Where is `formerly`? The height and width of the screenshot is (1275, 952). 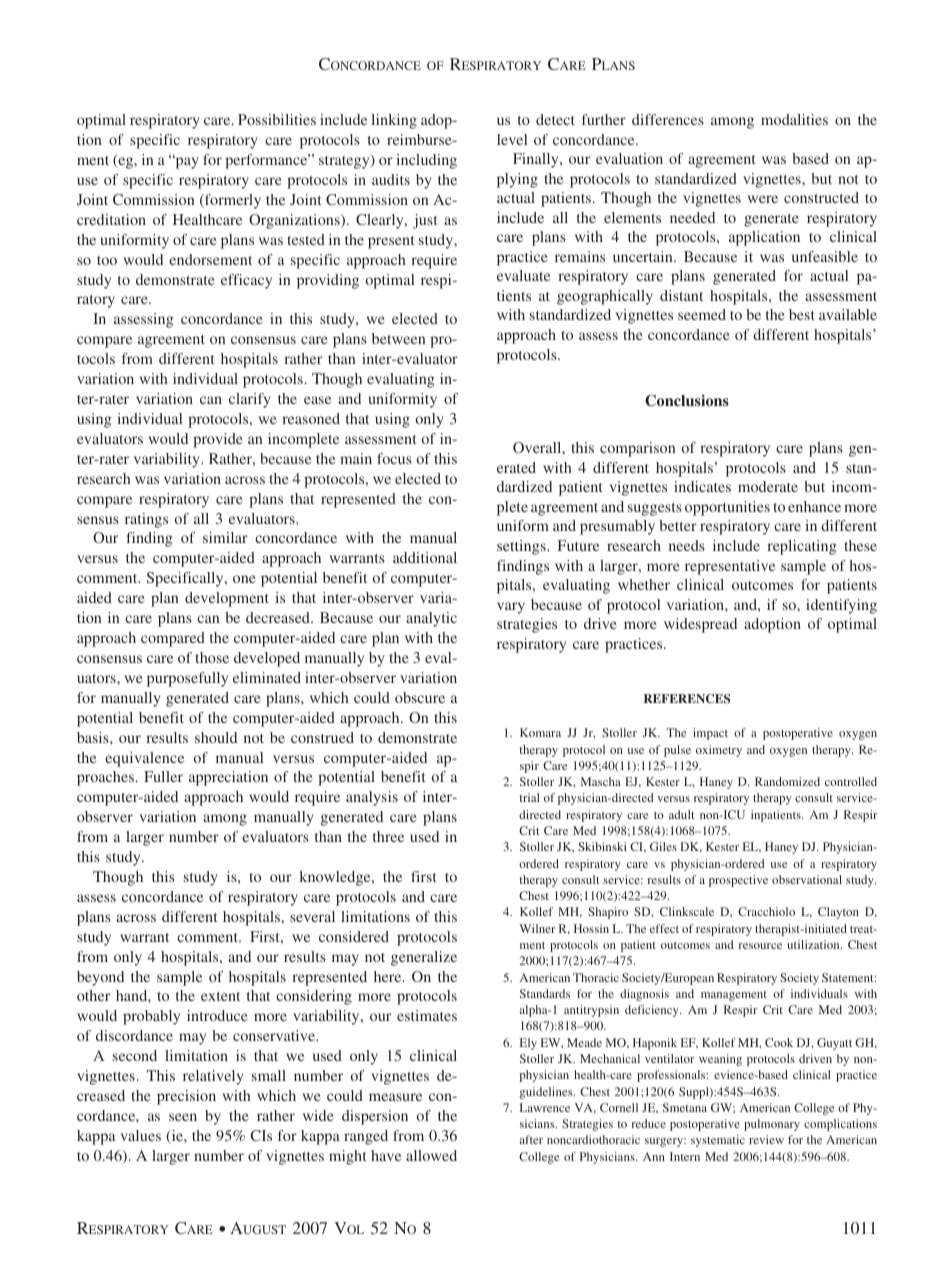 formerly is located at coordinates (232, 201).
